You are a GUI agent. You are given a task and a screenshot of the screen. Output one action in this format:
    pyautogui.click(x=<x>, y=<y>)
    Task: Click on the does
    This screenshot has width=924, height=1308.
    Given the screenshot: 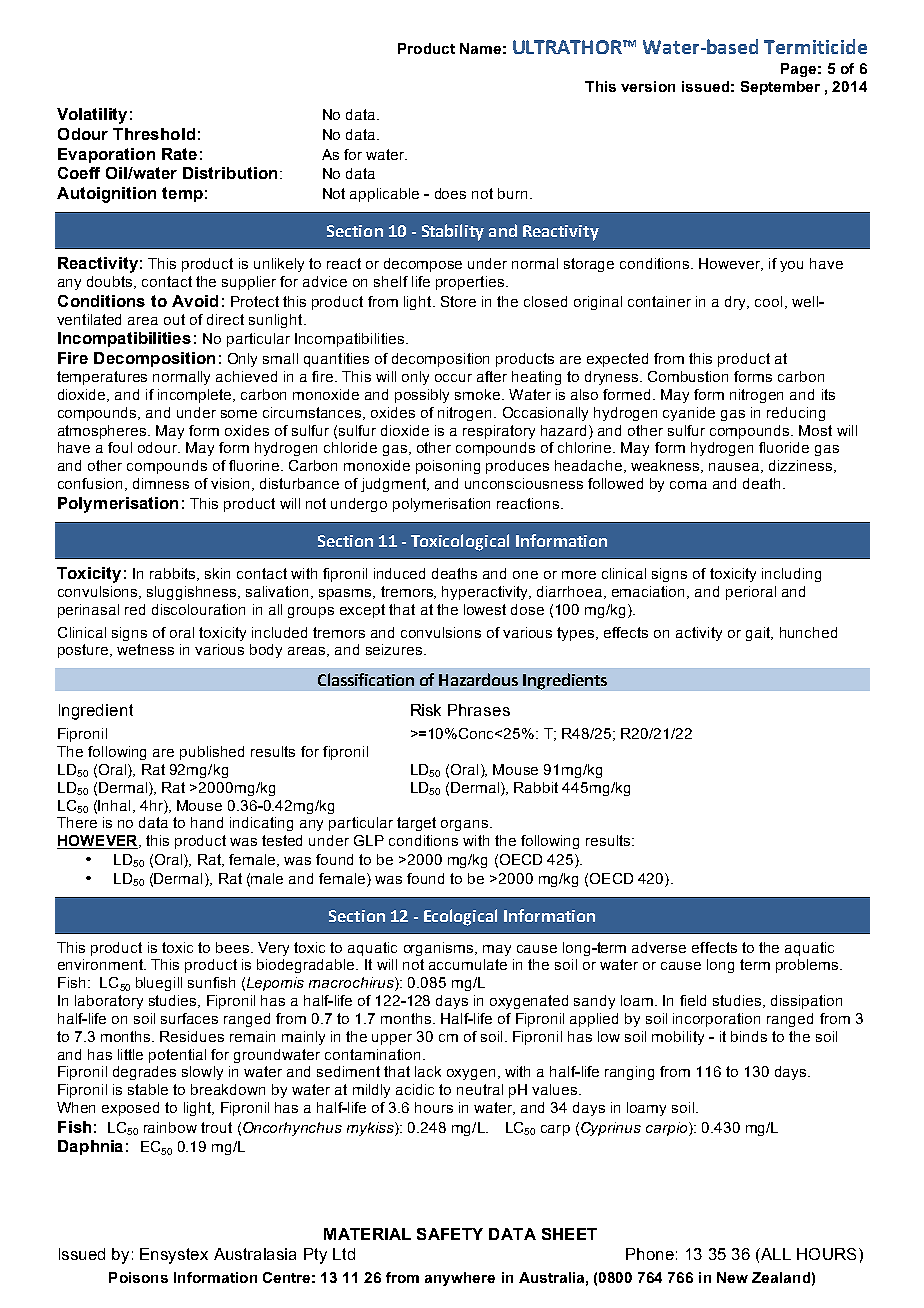 What is the action you would take?
    pyautogui.click(x=450, y=193)
